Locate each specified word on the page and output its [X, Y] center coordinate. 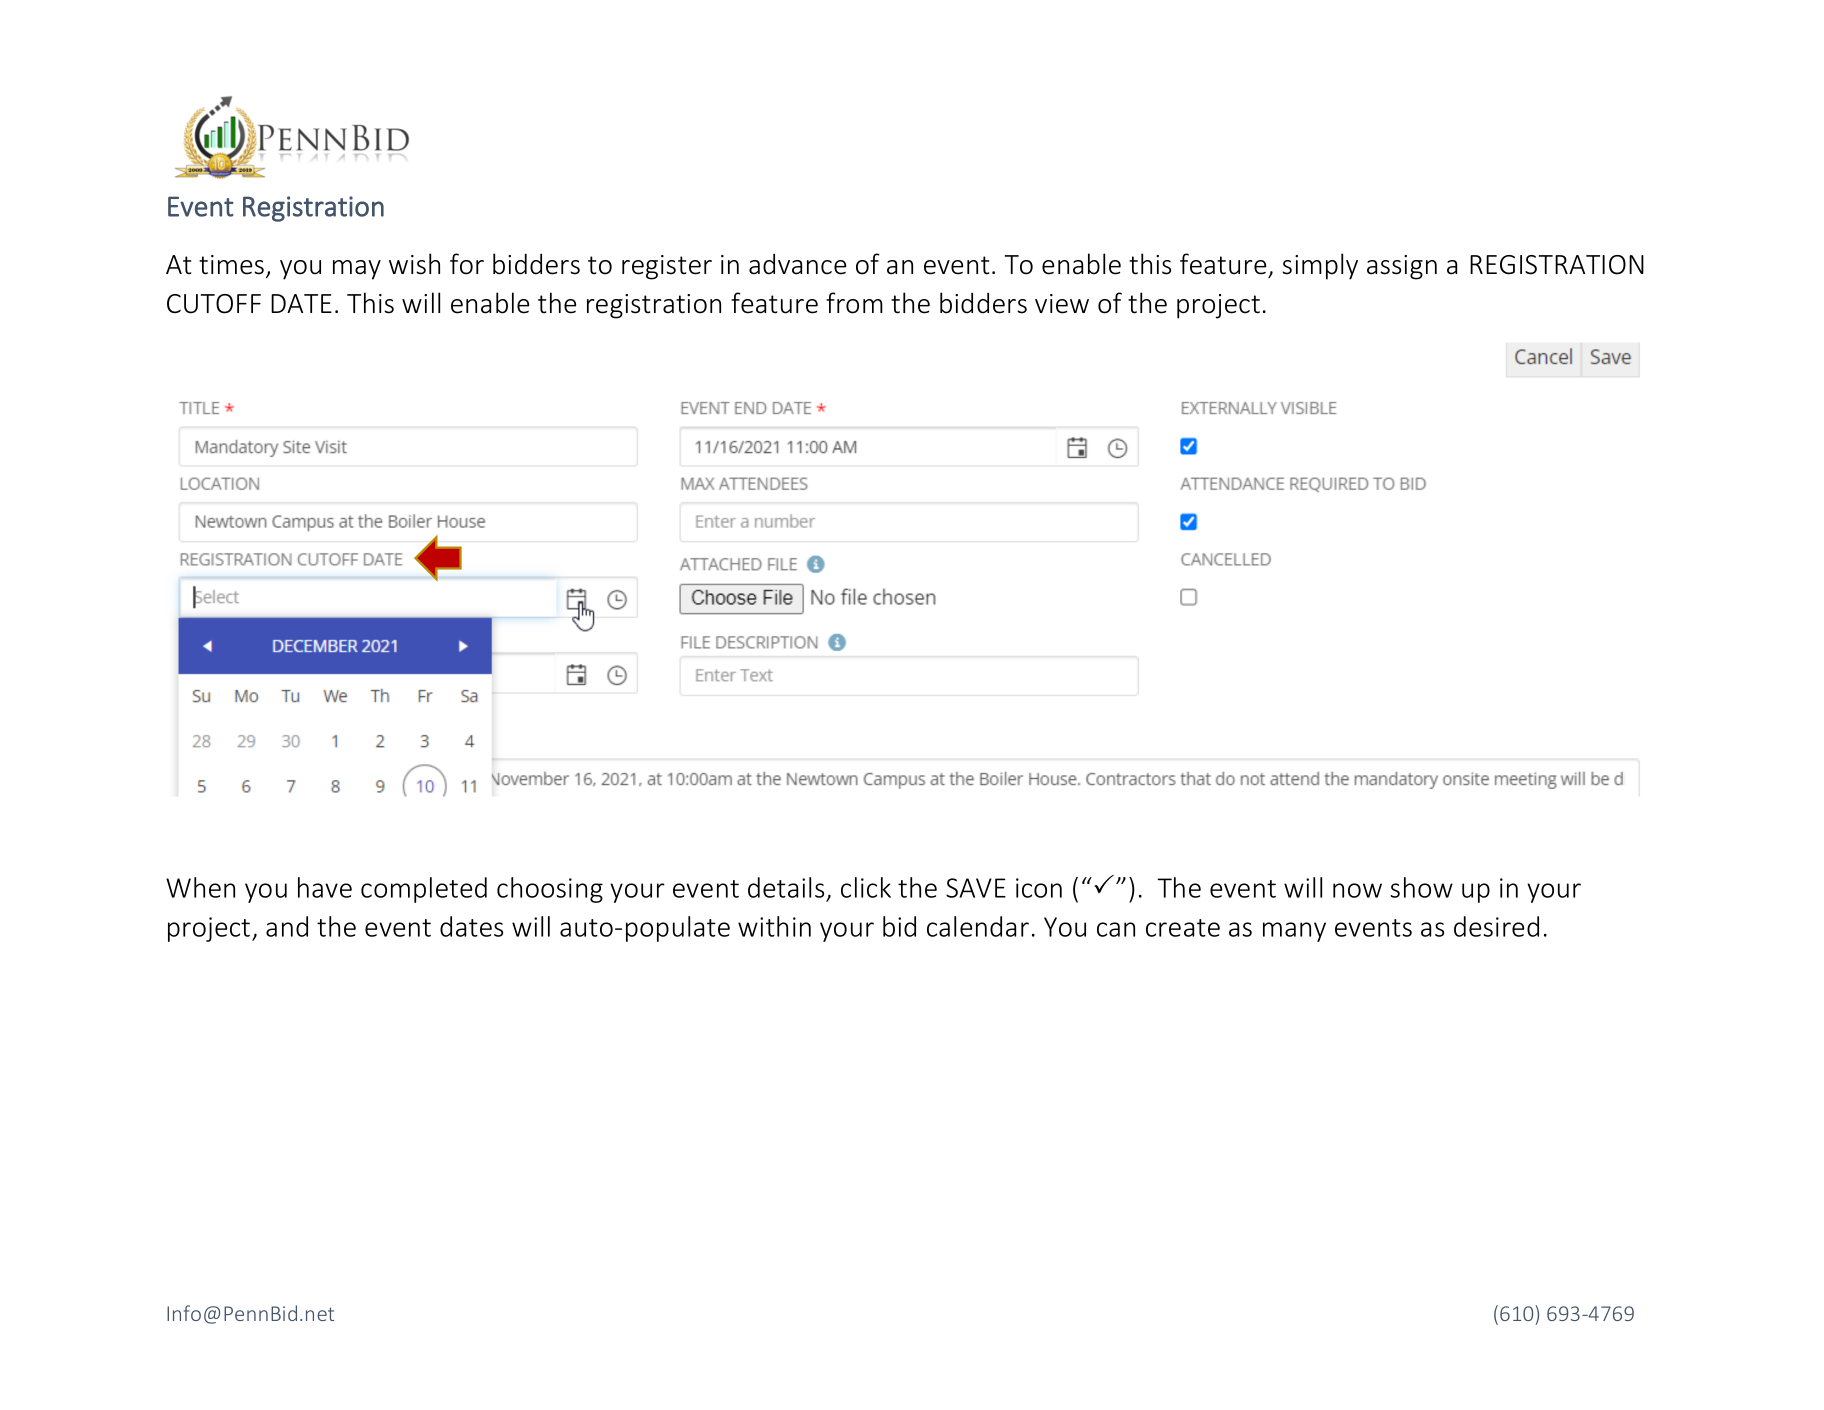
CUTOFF [214, 304]
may [357, 270]
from [854, 303]
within [774, 926]
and [287, 926]
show [1421, 887]
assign [1402, 267]
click [866, 887]
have [325, 887]
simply [1320, 266]
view [1062, 304]
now [1357, 890]
